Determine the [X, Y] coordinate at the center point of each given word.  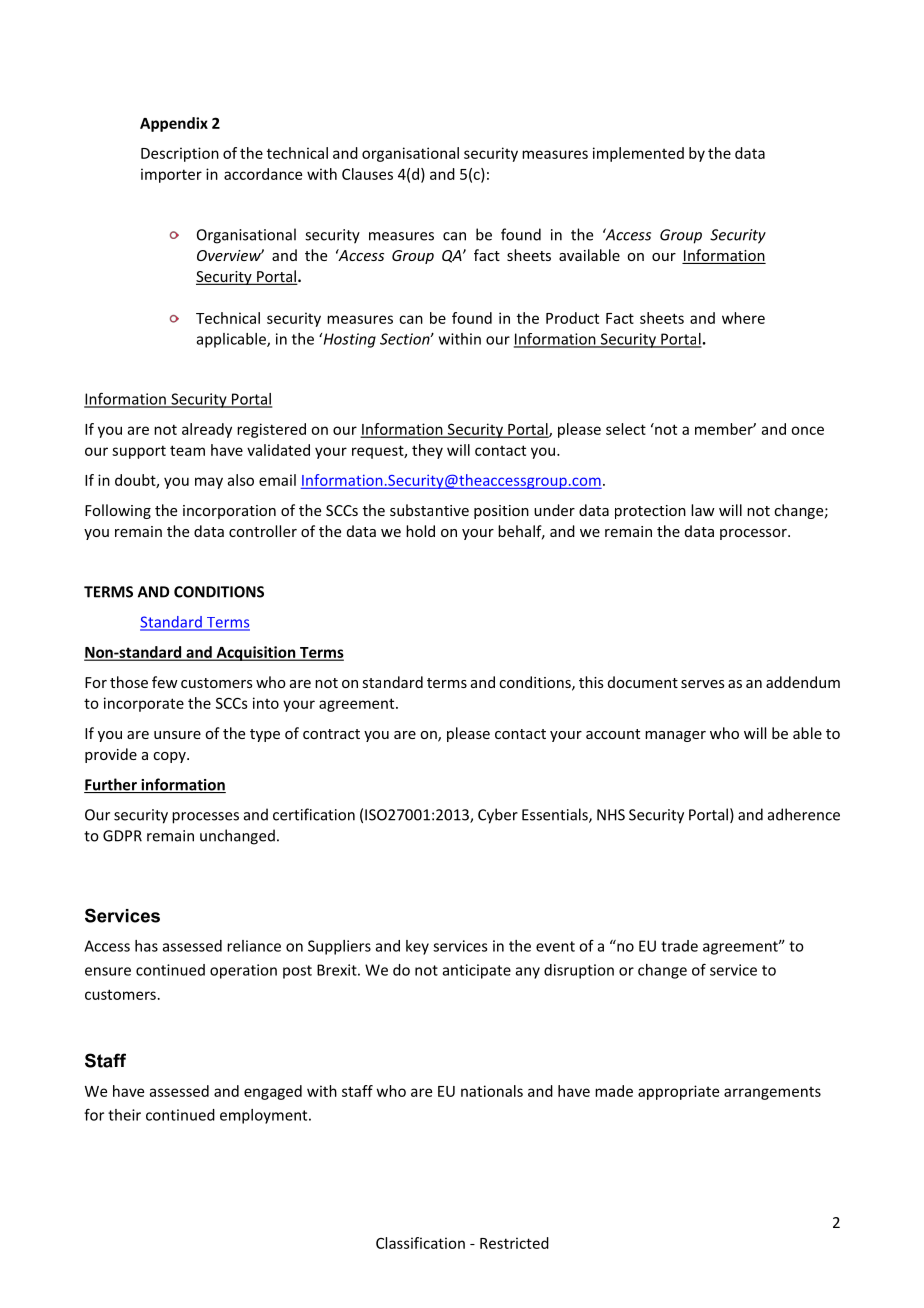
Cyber [498, 816]
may [209, 483]
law [703, 510]
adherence [804, 814]
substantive [429, 510]
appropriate [678, 1092]
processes [205, 818]
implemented [638, 154]
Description [180, 154]
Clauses [367, 174]
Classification [420, 1243]
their [124, 1115]
